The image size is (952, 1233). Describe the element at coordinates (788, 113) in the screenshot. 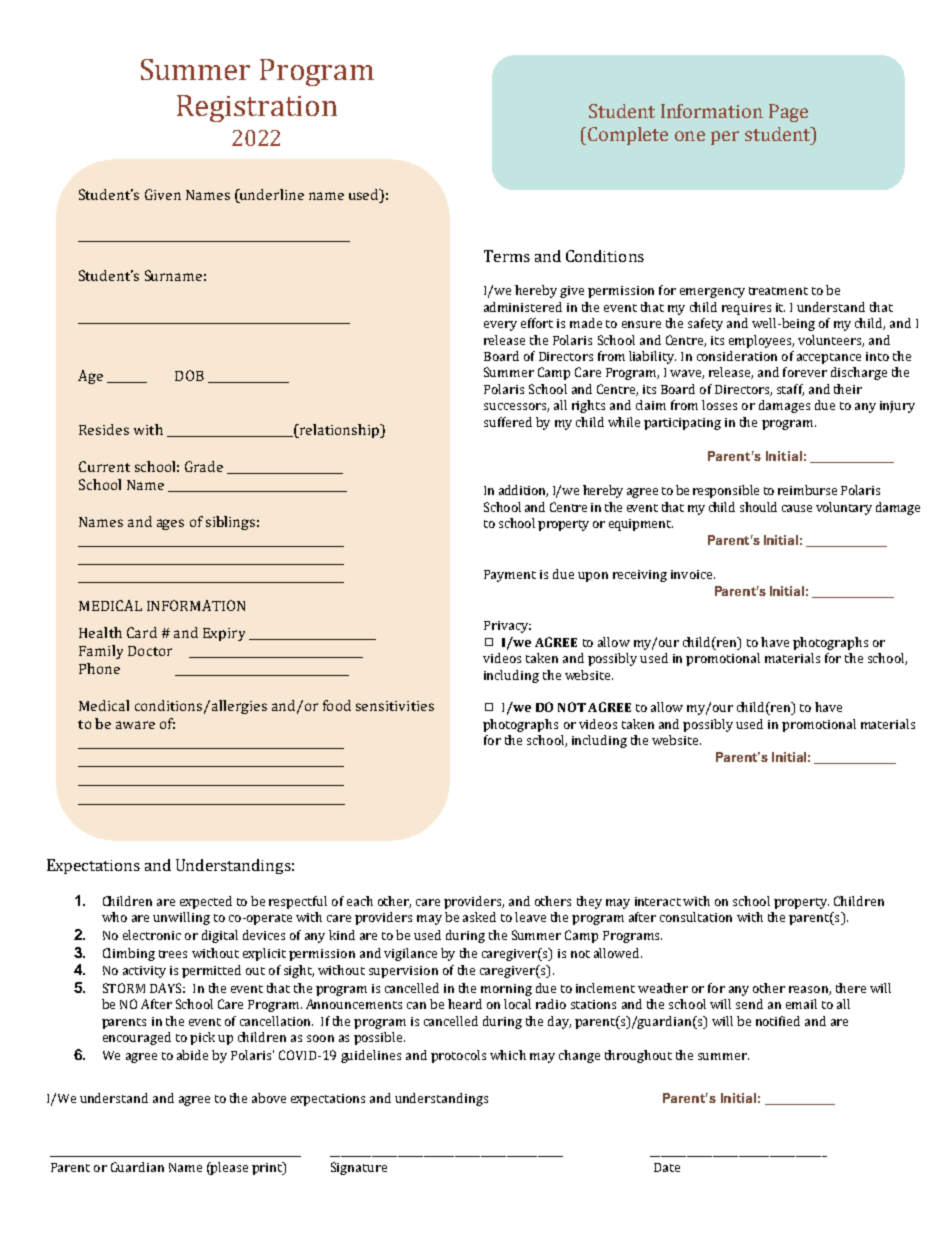

I see `Page` at that location.
